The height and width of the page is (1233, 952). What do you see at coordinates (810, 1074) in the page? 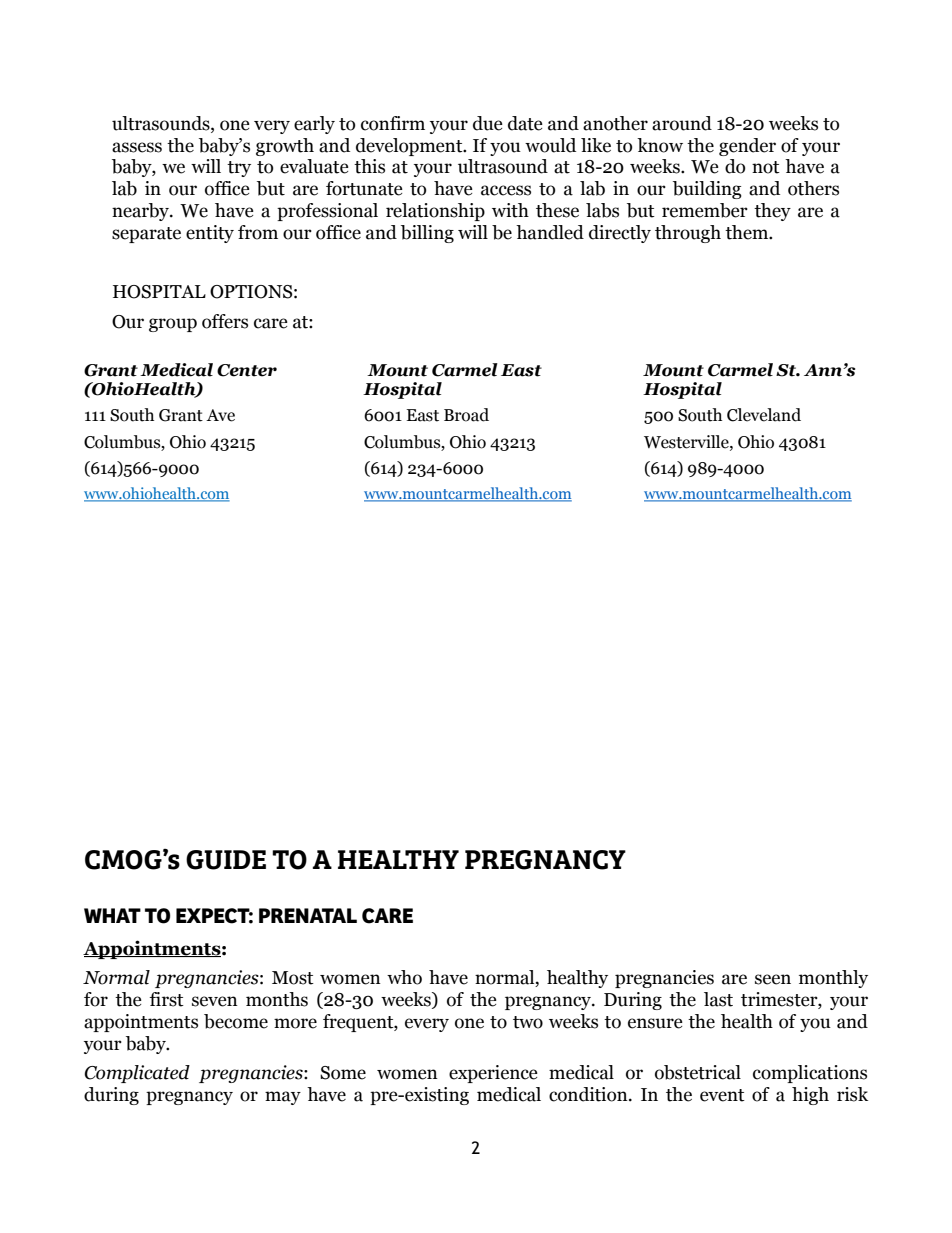
I see `complications` at bounding box center [810, 1074].
